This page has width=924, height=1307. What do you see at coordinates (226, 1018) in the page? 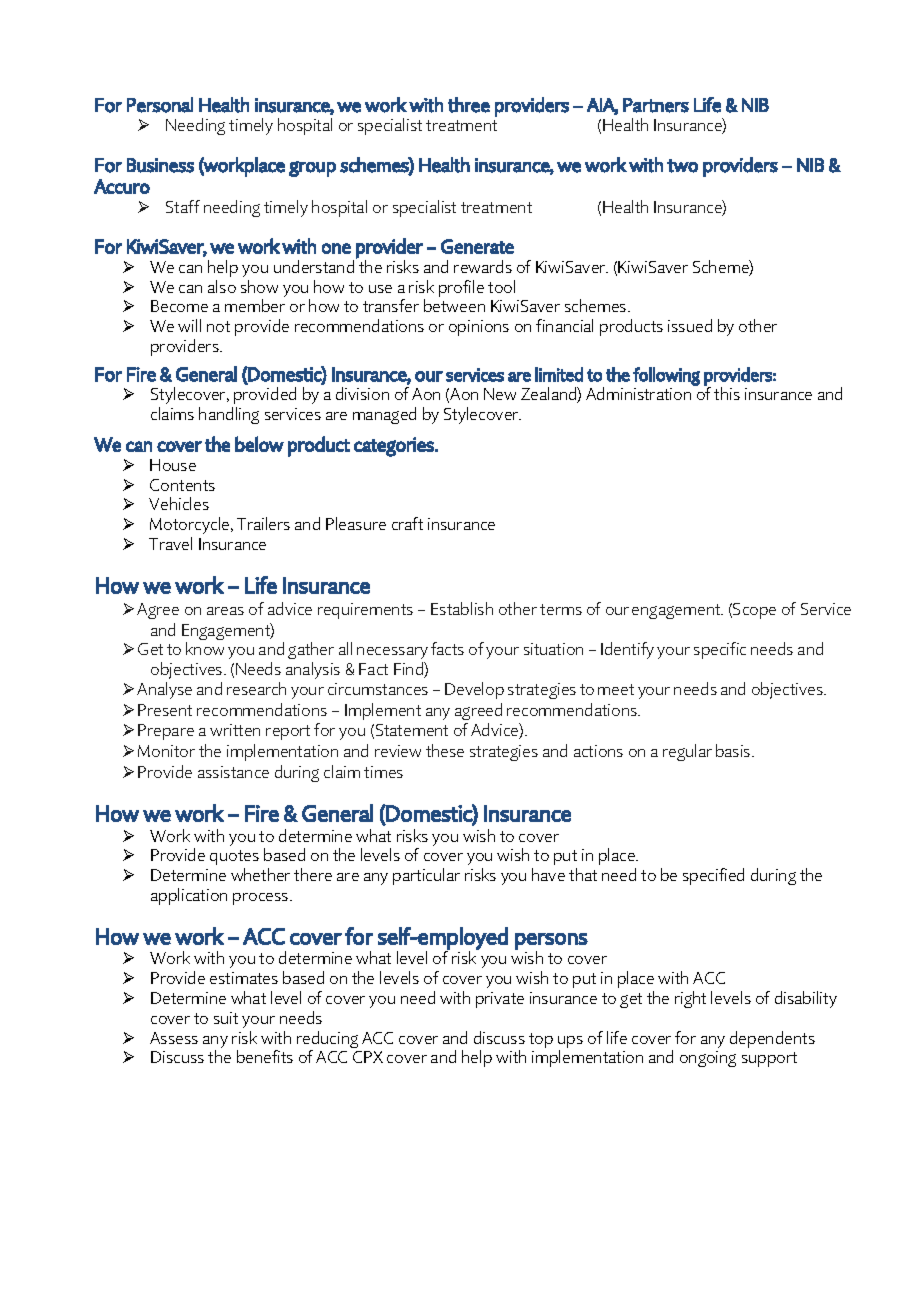
I see `suit` at bounding box center [226, 1018].
